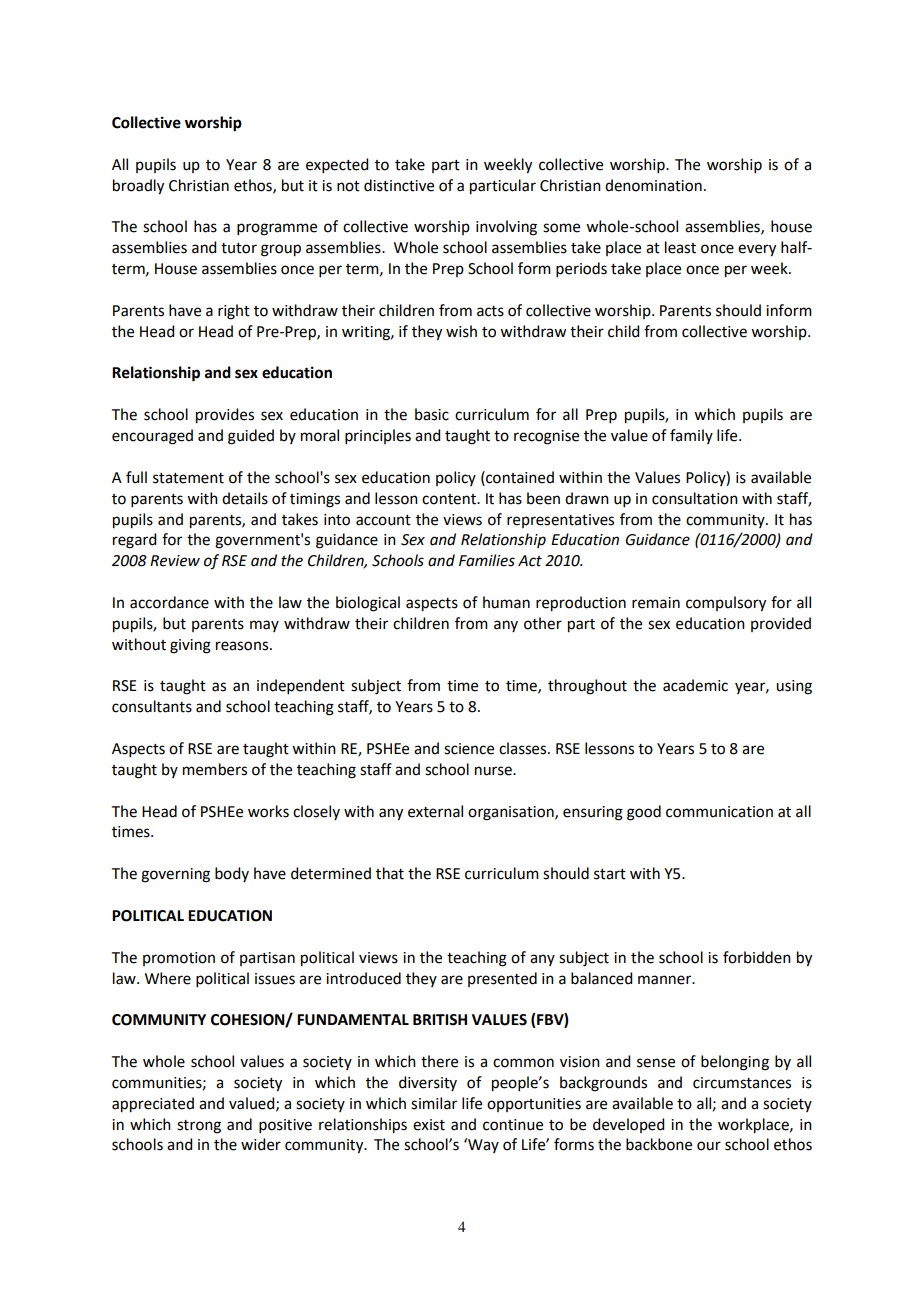 The width and height of the screenshot is (924, 1308). I want to click on strong, so click(199, 1127).
